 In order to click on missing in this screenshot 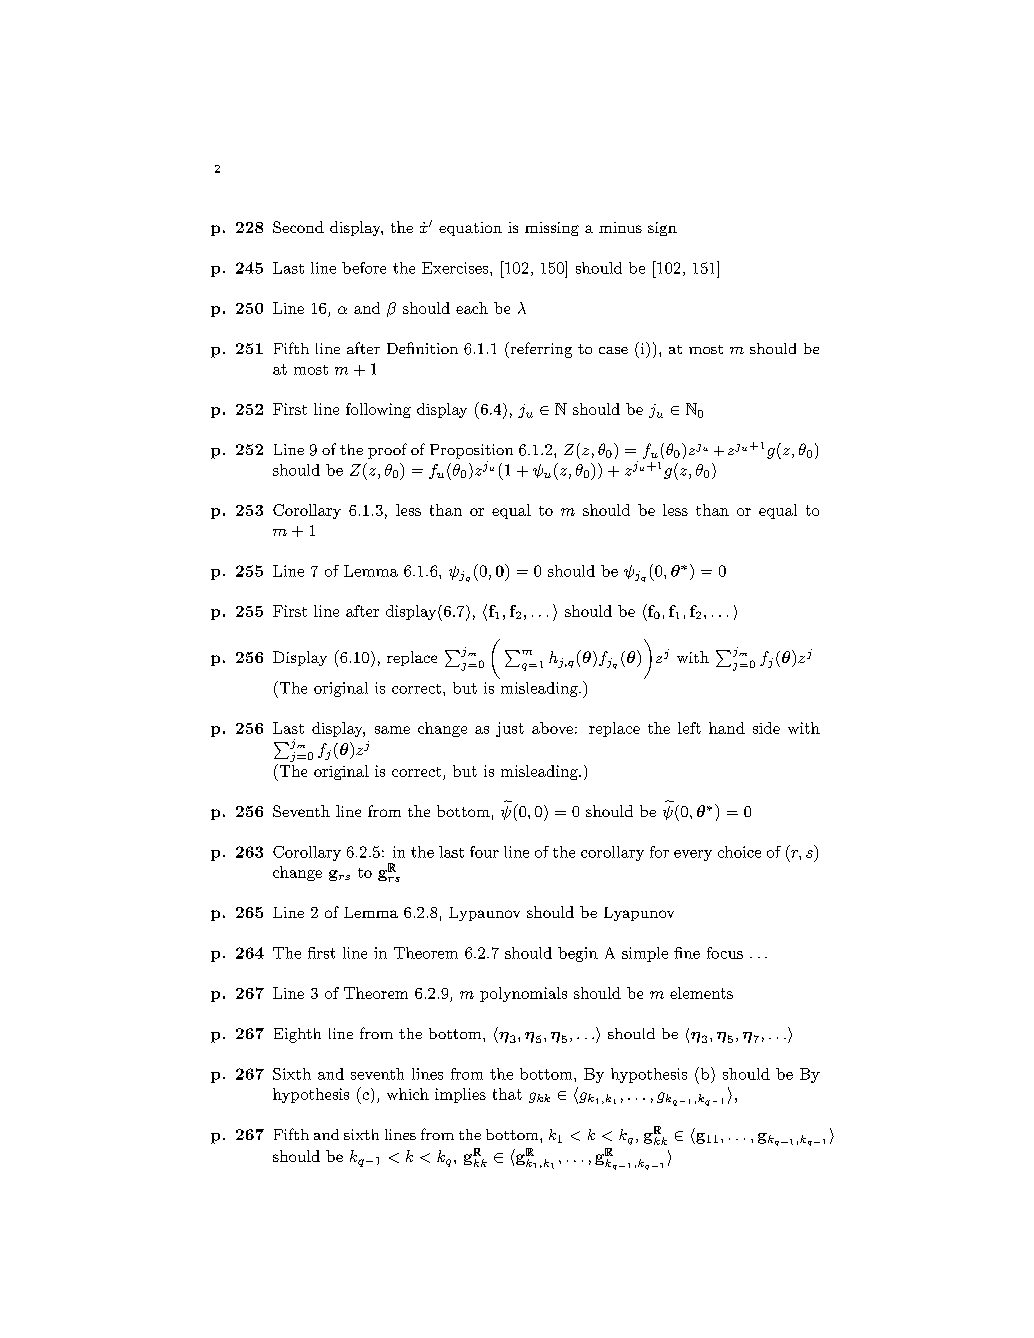, I will do `click(552, 229)`.
